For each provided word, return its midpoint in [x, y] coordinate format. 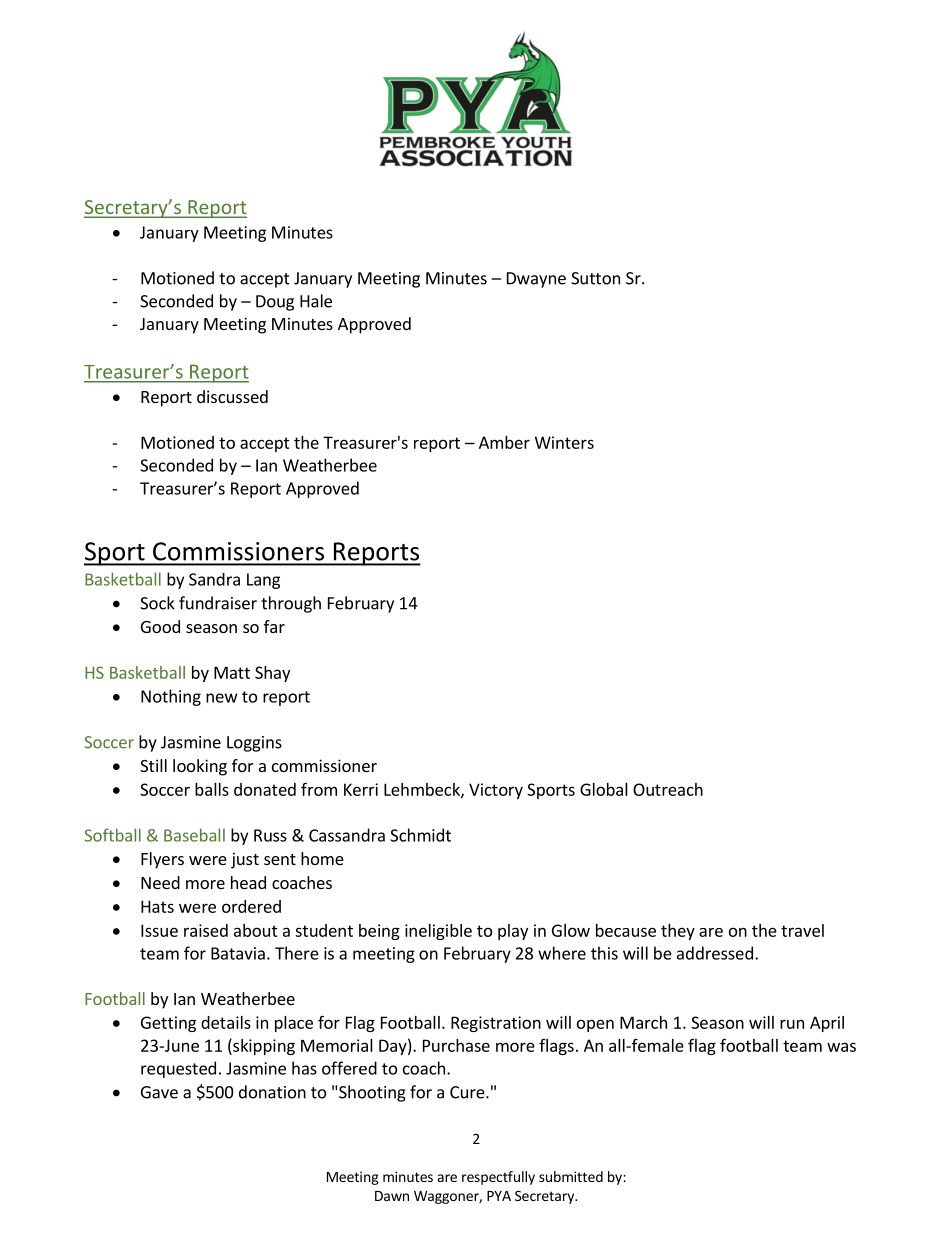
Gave [159, 1092]
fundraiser [218, 603]
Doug [275, 303]
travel [802, 930]
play [513, 932]
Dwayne [536, 280]
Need [160, 882]
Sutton [595, 278]
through [291, 604]
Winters [564, 442]
